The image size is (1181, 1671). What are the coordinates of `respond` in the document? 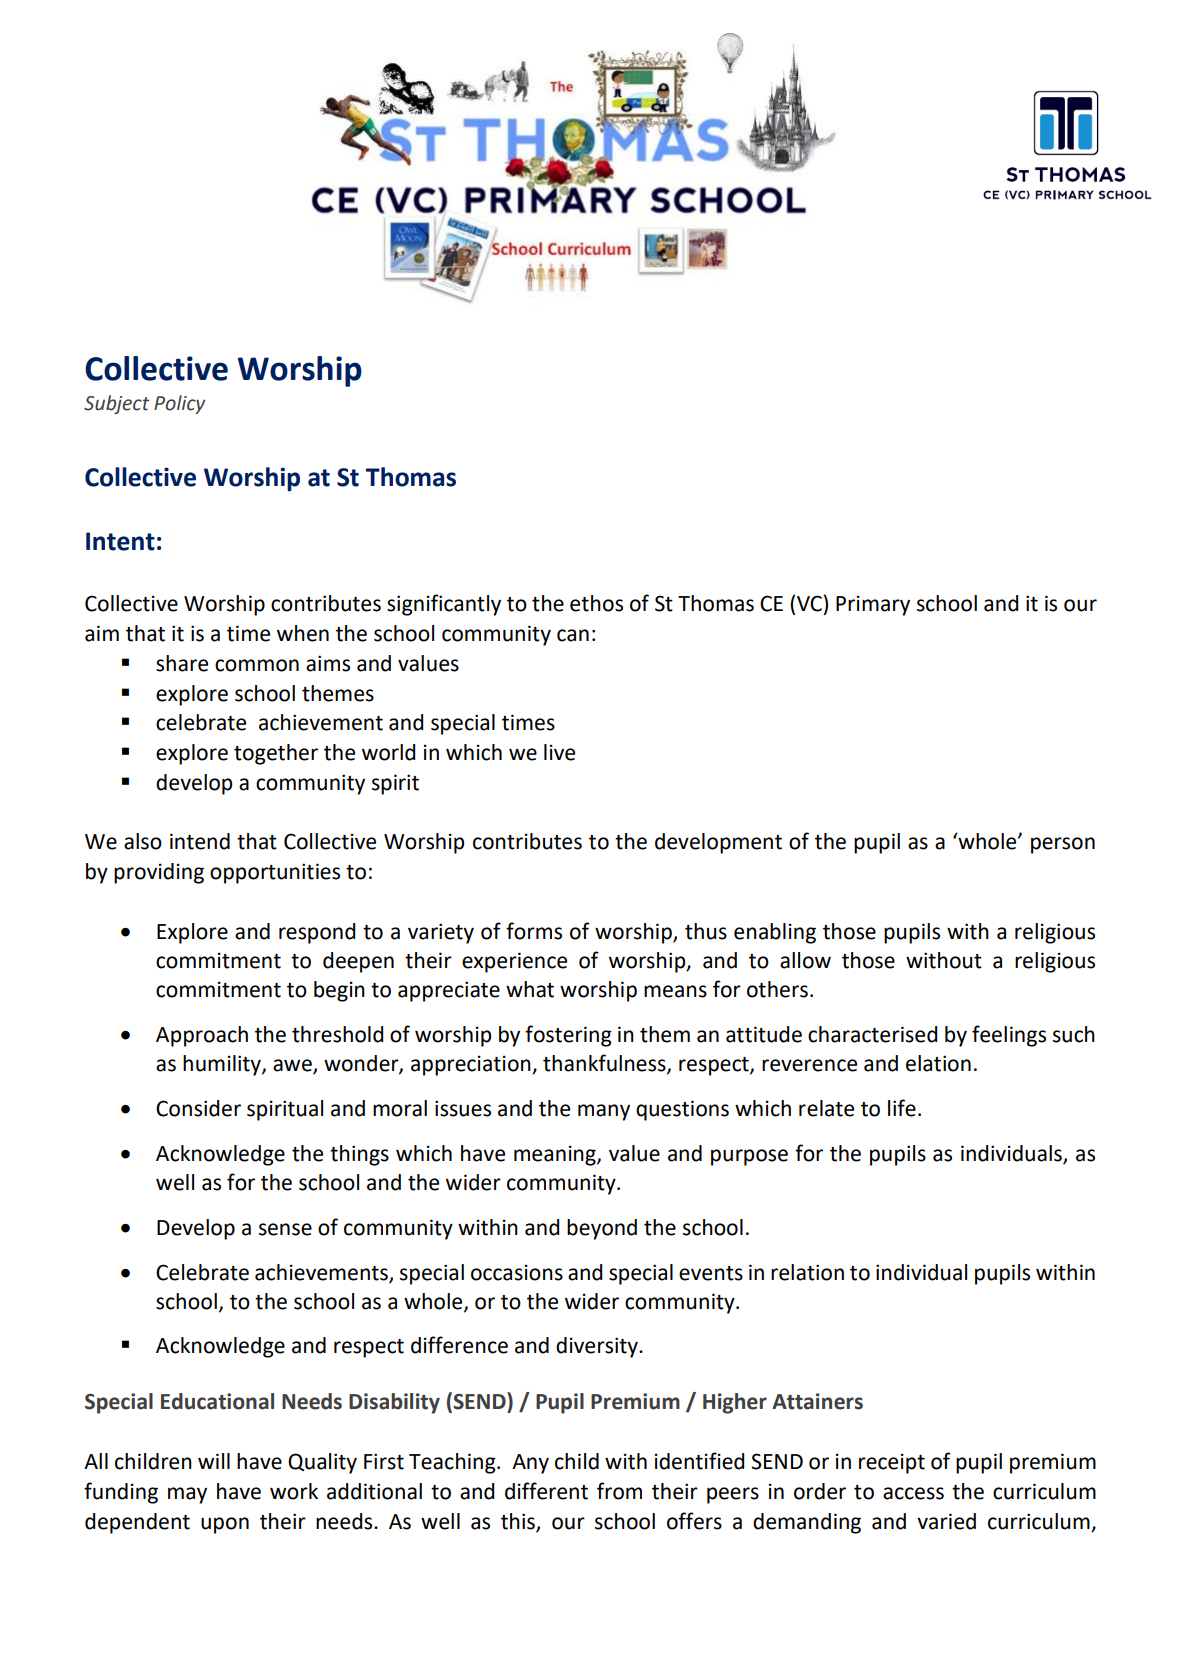 It's located at (317, 933).
